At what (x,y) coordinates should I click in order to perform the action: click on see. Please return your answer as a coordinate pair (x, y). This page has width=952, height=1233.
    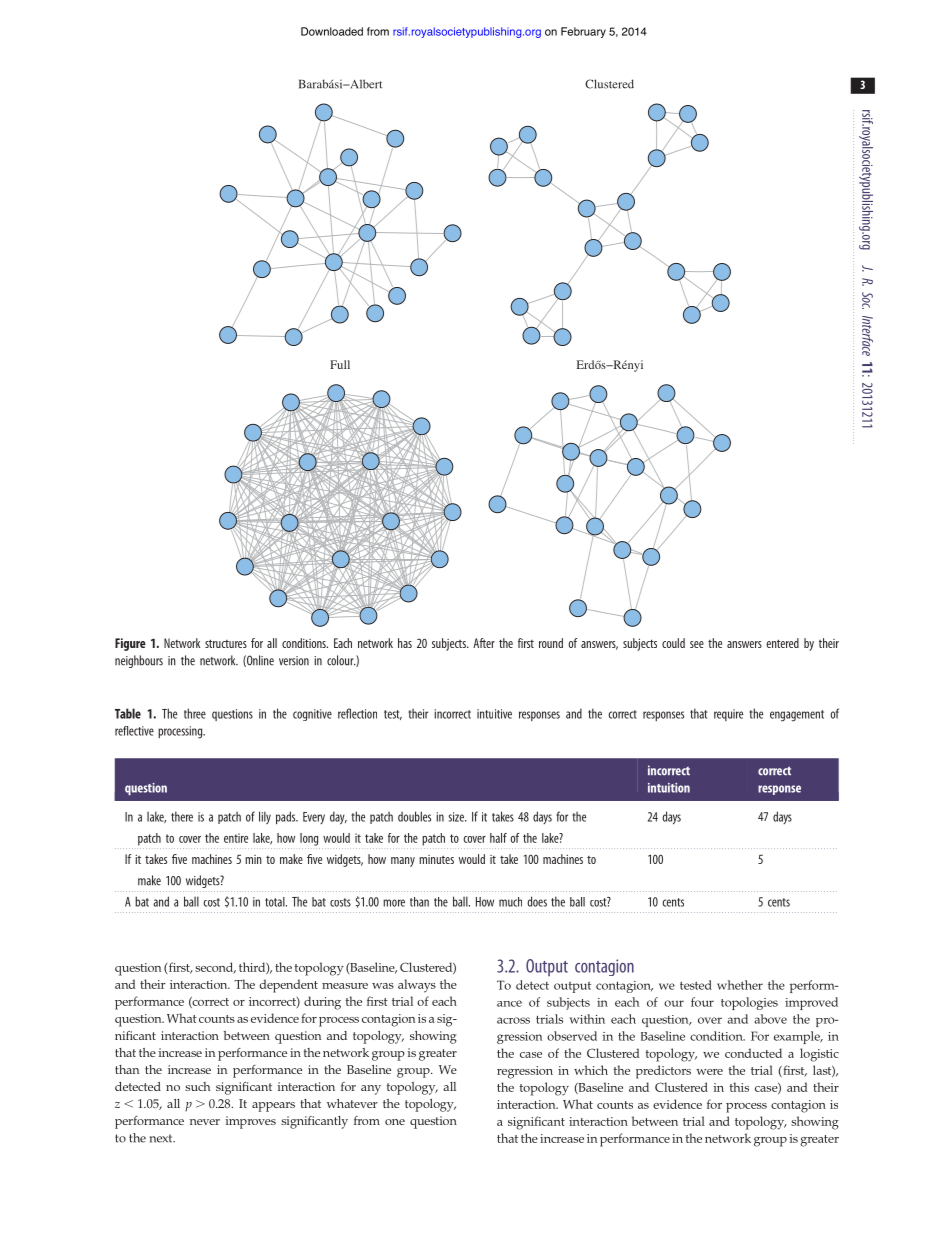
    Looking at the image, I should click on (697, 644).
